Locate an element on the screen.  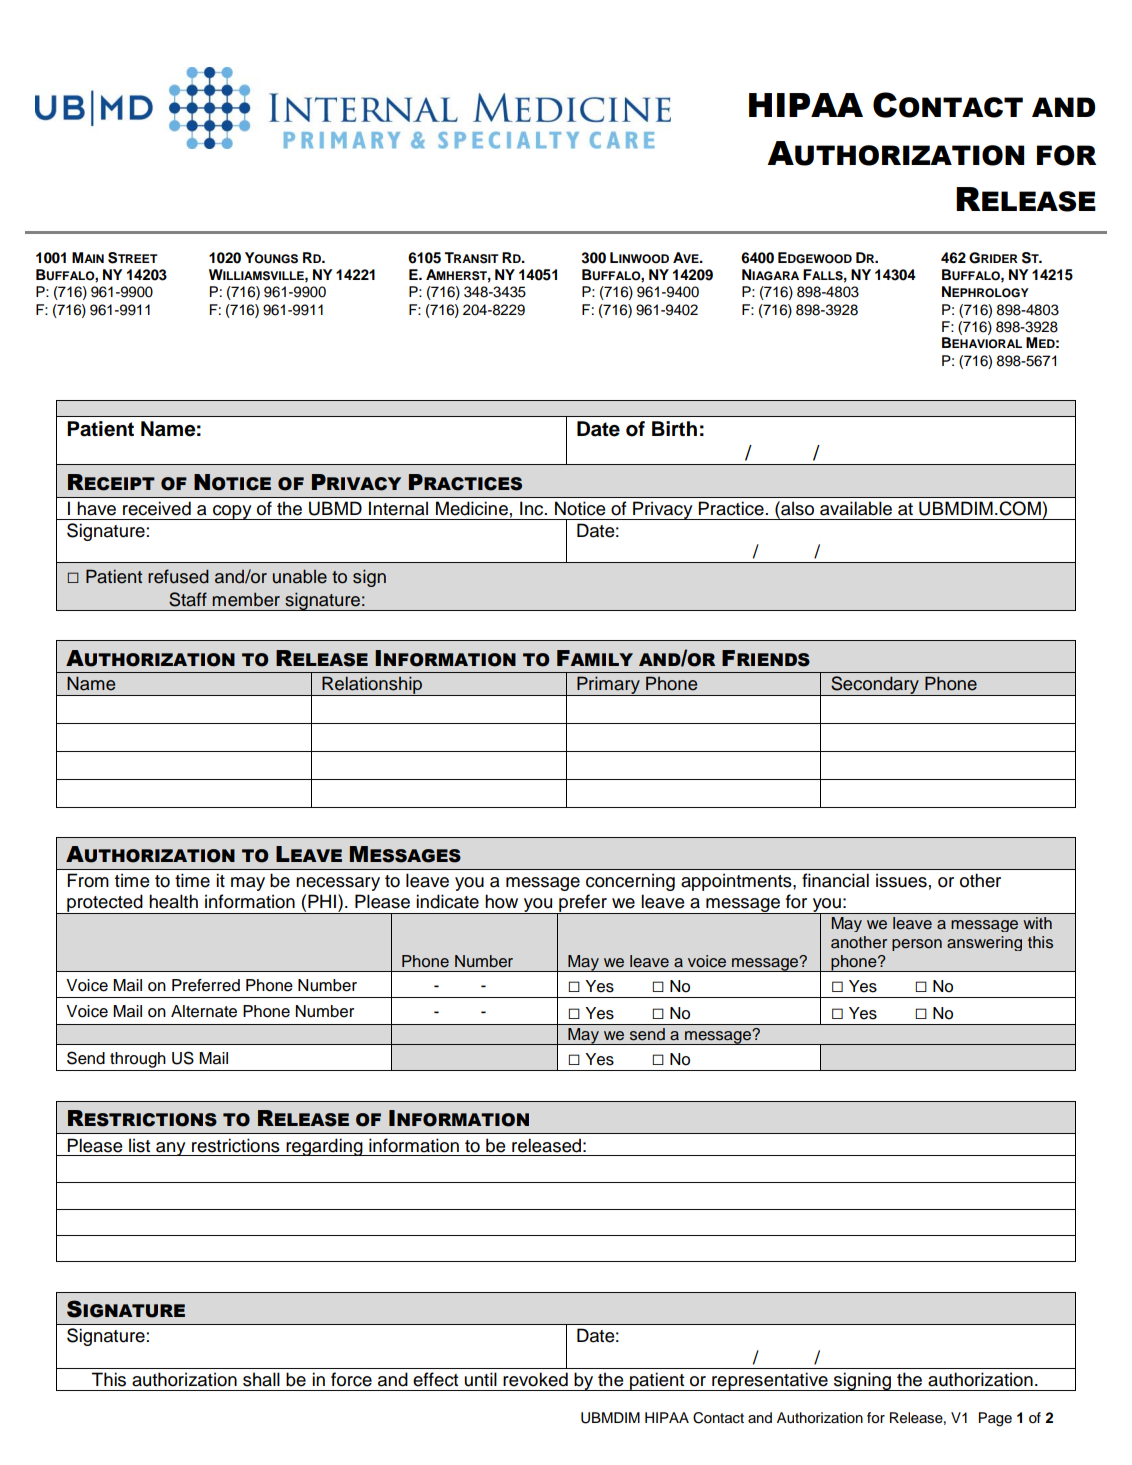
through is located at coordinates (138, 1060).
